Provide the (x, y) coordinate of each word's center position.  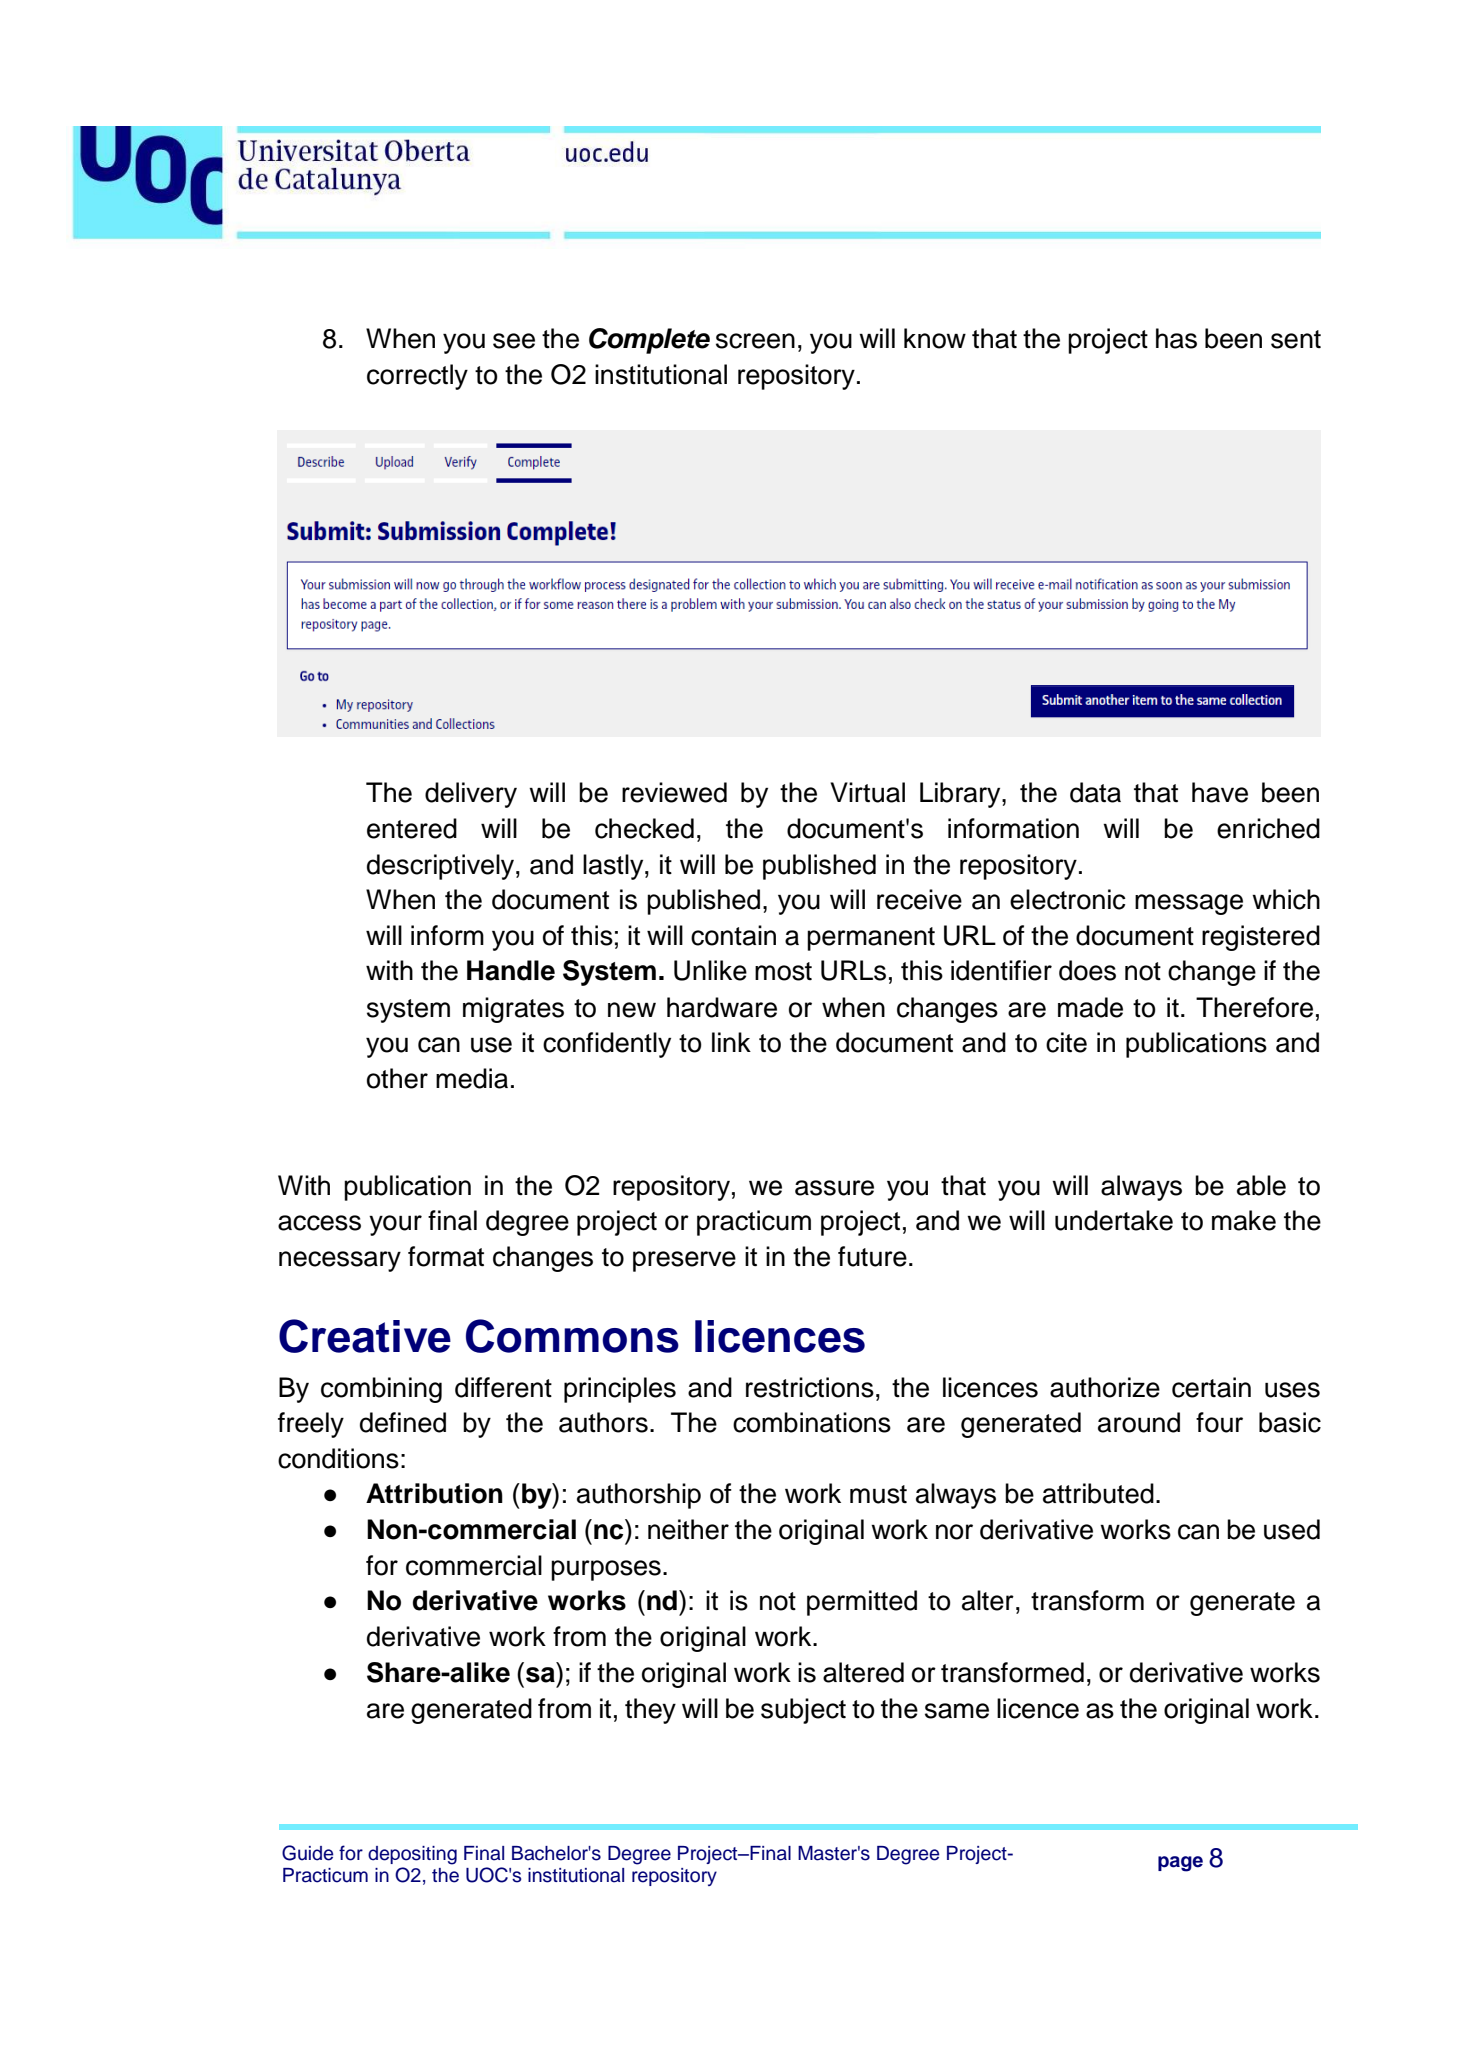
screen (755, 341)
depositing (412, 1855)
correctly (417, 377)
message (1189, 904)
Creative (365, 1336)
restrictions (810, 1387)
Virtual (867, 792)
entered (412, 828)
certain (1211, 1387)
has (1176, 338)
